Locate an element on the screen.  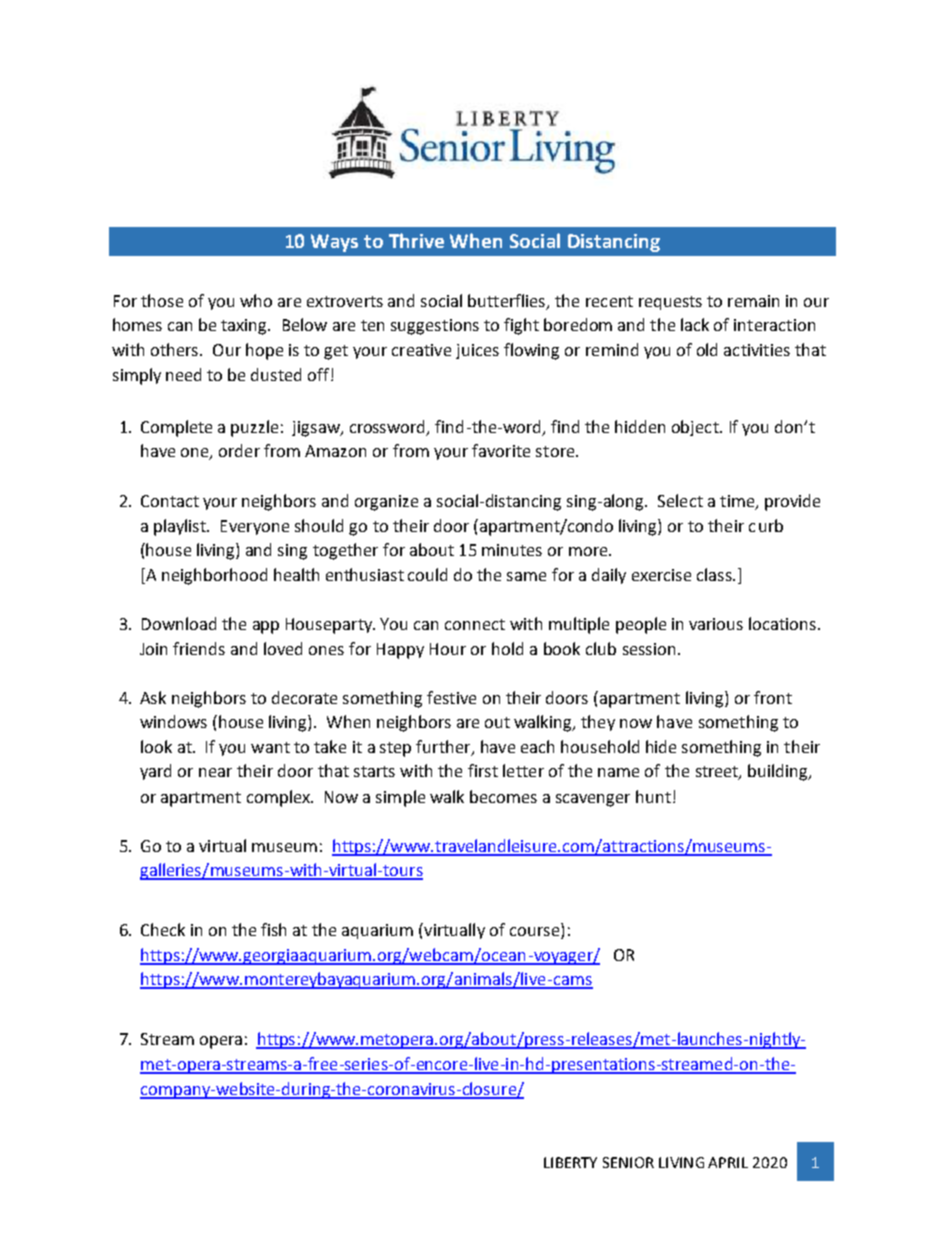
who is located at coordinates (256, 300).
